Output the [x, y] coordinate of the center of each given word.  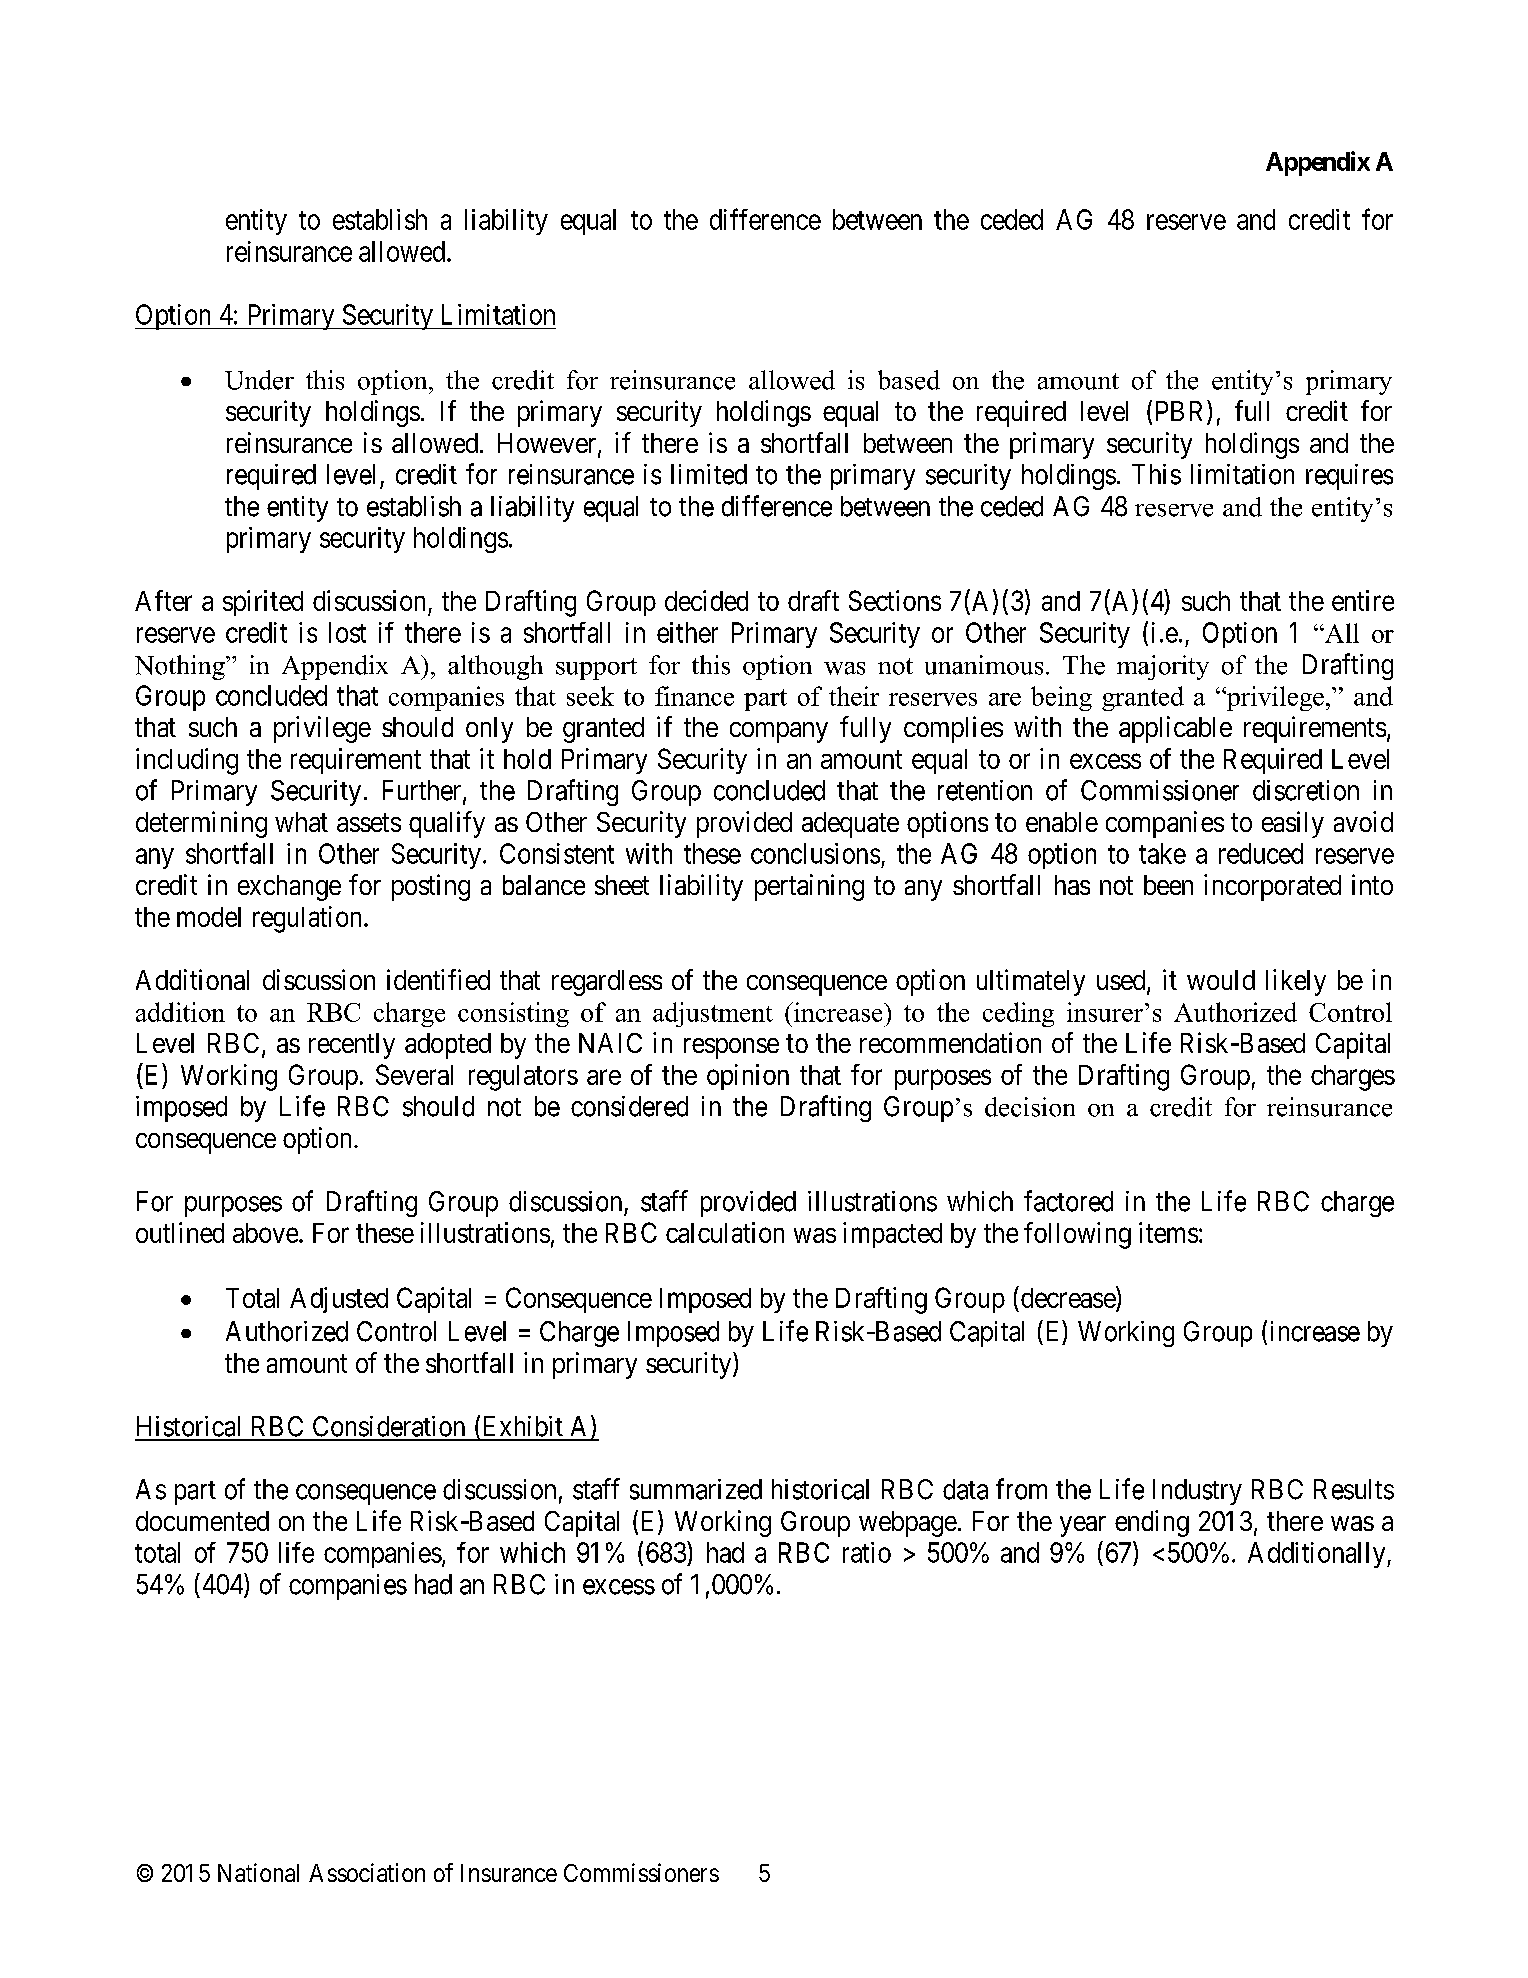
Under [259, 380]
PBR [1182, 412]
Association [367, 1872]
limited [709, 474]
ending [1152, 1523]
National [258, 1872]
